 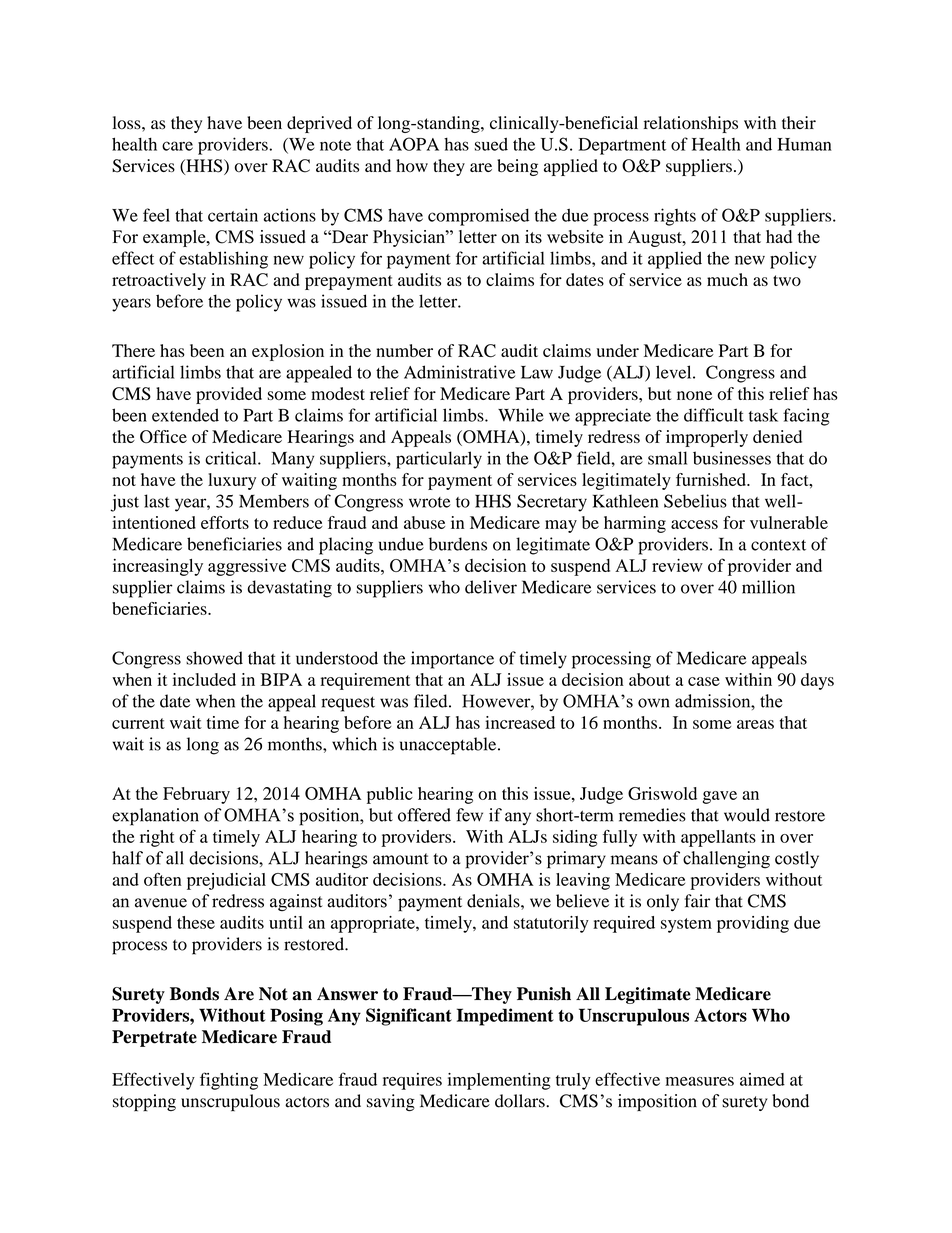 What do you see at coordinates (499, 1081) in the screenshot?
I see `implementing` at bounding box center [499, 1081].
